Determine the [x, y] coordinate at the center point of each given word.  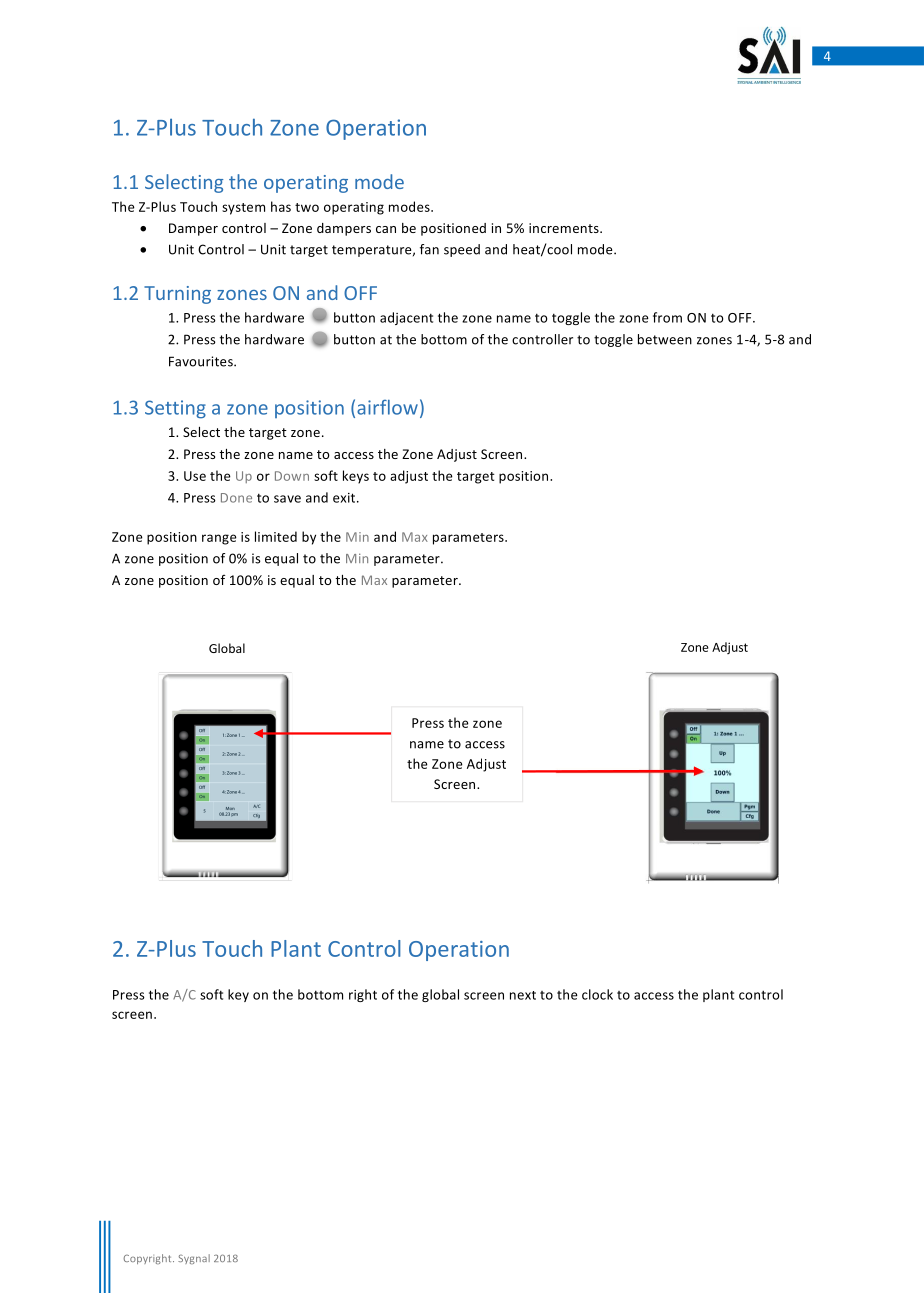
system [243, 209]
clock [597, 994]
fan [429, 249]
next [523, 995]
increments [565, 228]
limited [276, 536]
